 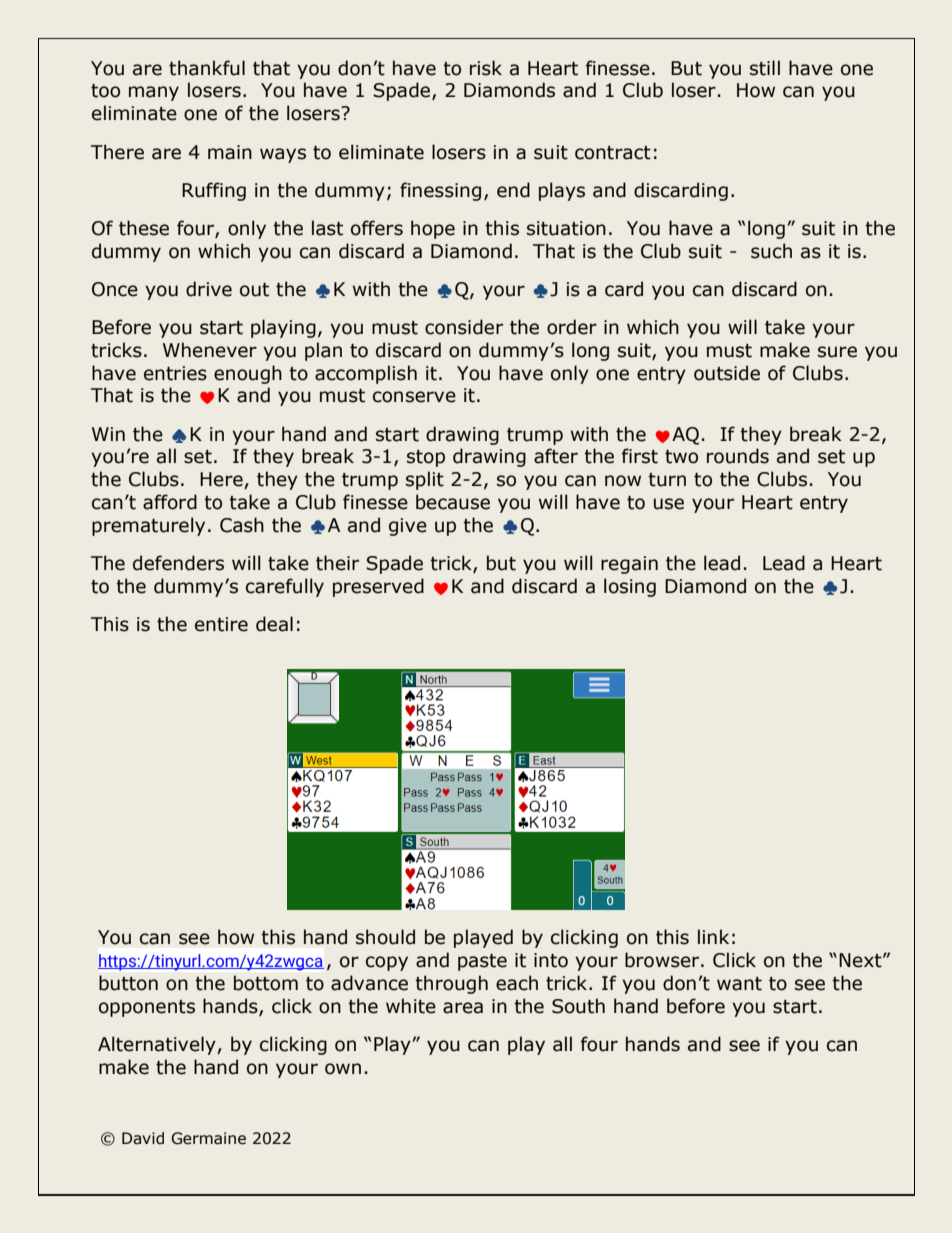 I want to click on should, so click(x=385, y=937).
